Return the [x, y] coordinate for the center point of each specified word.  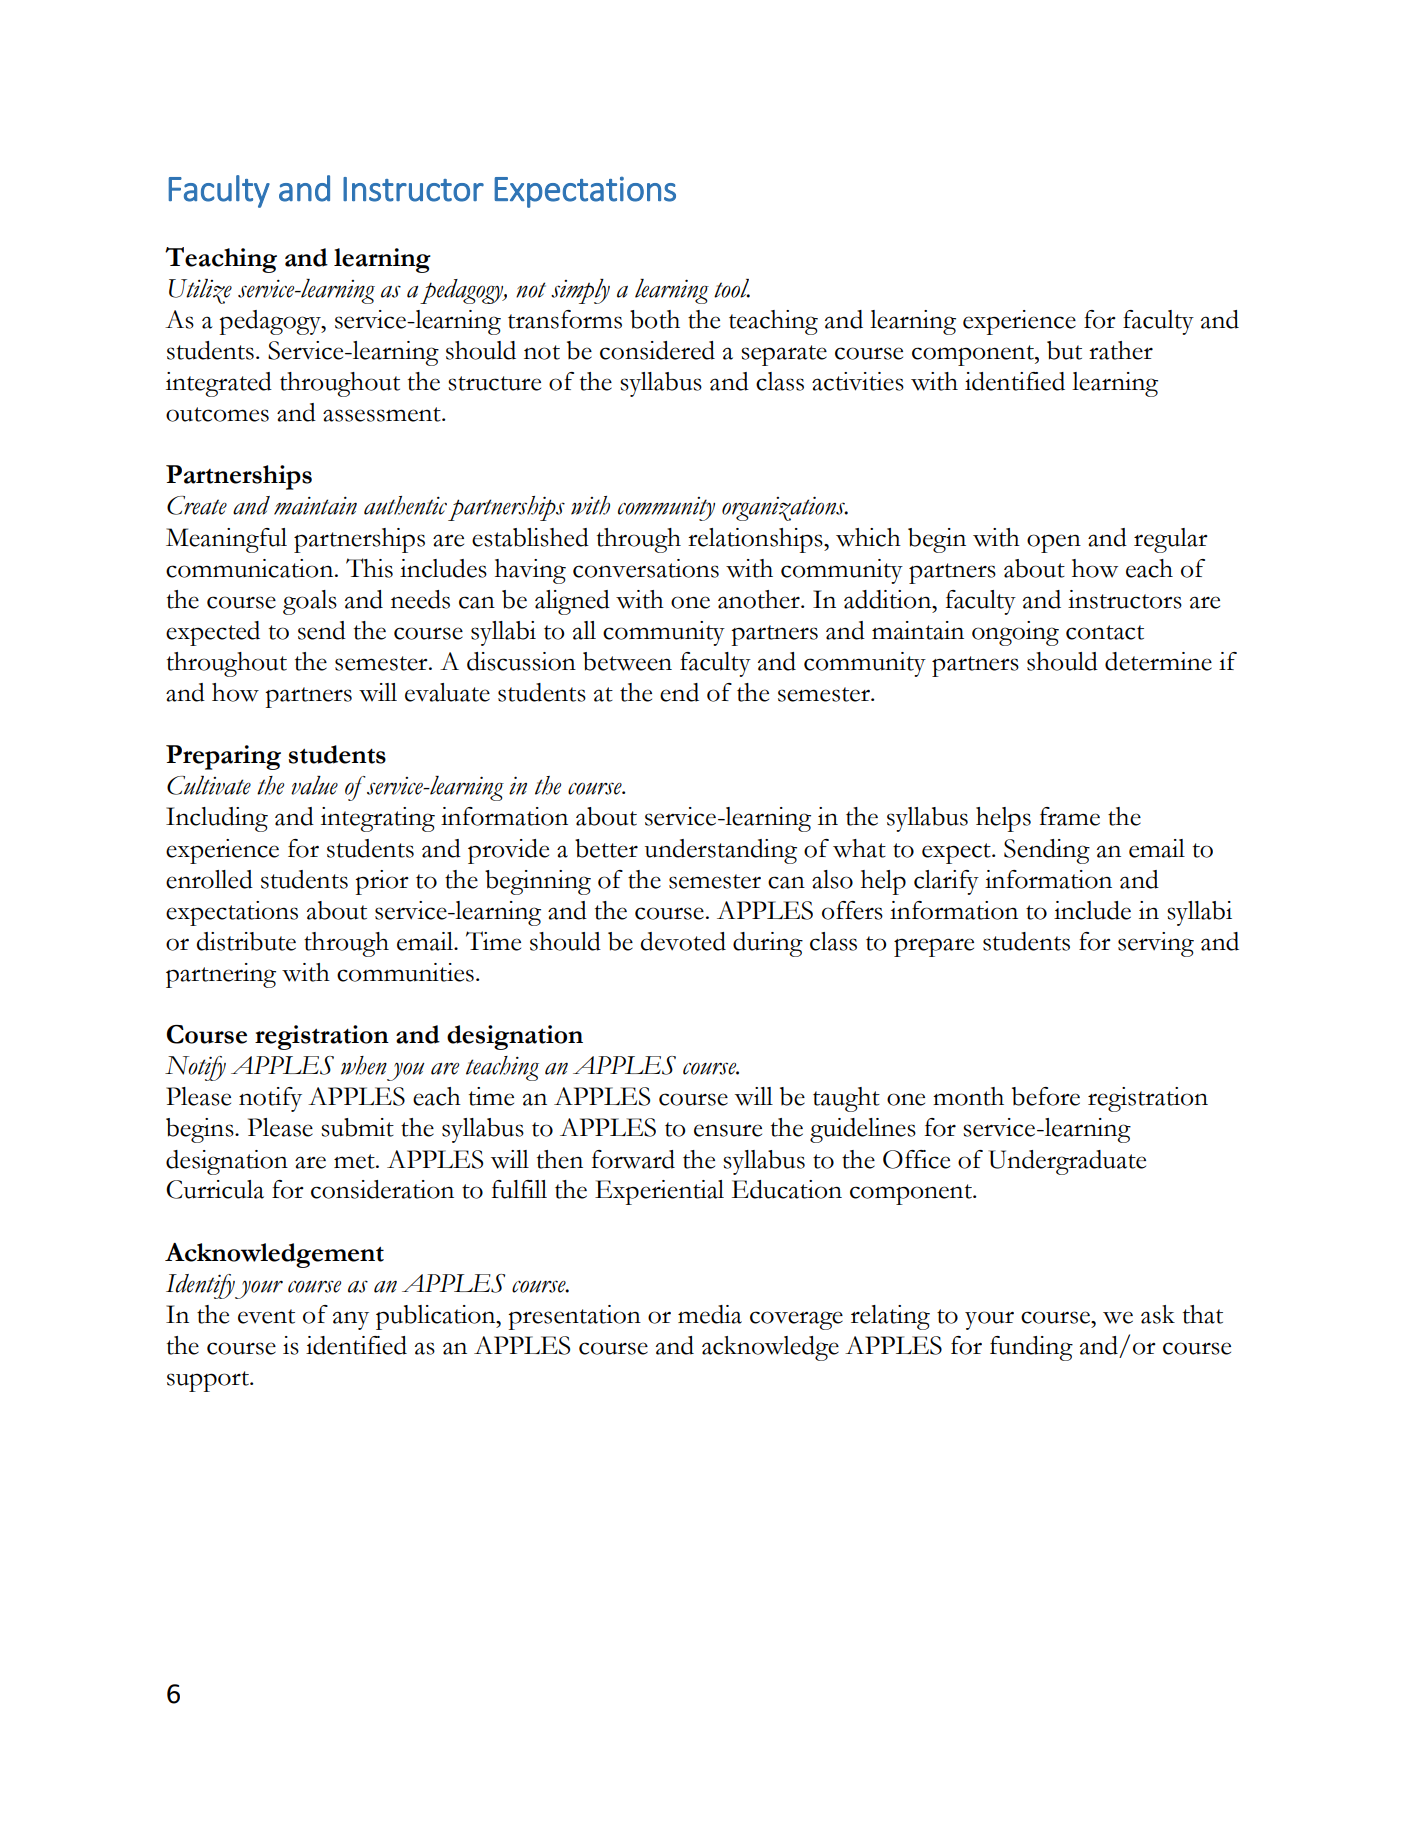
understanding [721, 851]
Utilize [200, 291]
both [655, 319]
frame [1070, 816]
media [710, 1314]
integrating [378, 819]
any [351, 1320]
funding [1031, 1348]
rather [1121, 350]
